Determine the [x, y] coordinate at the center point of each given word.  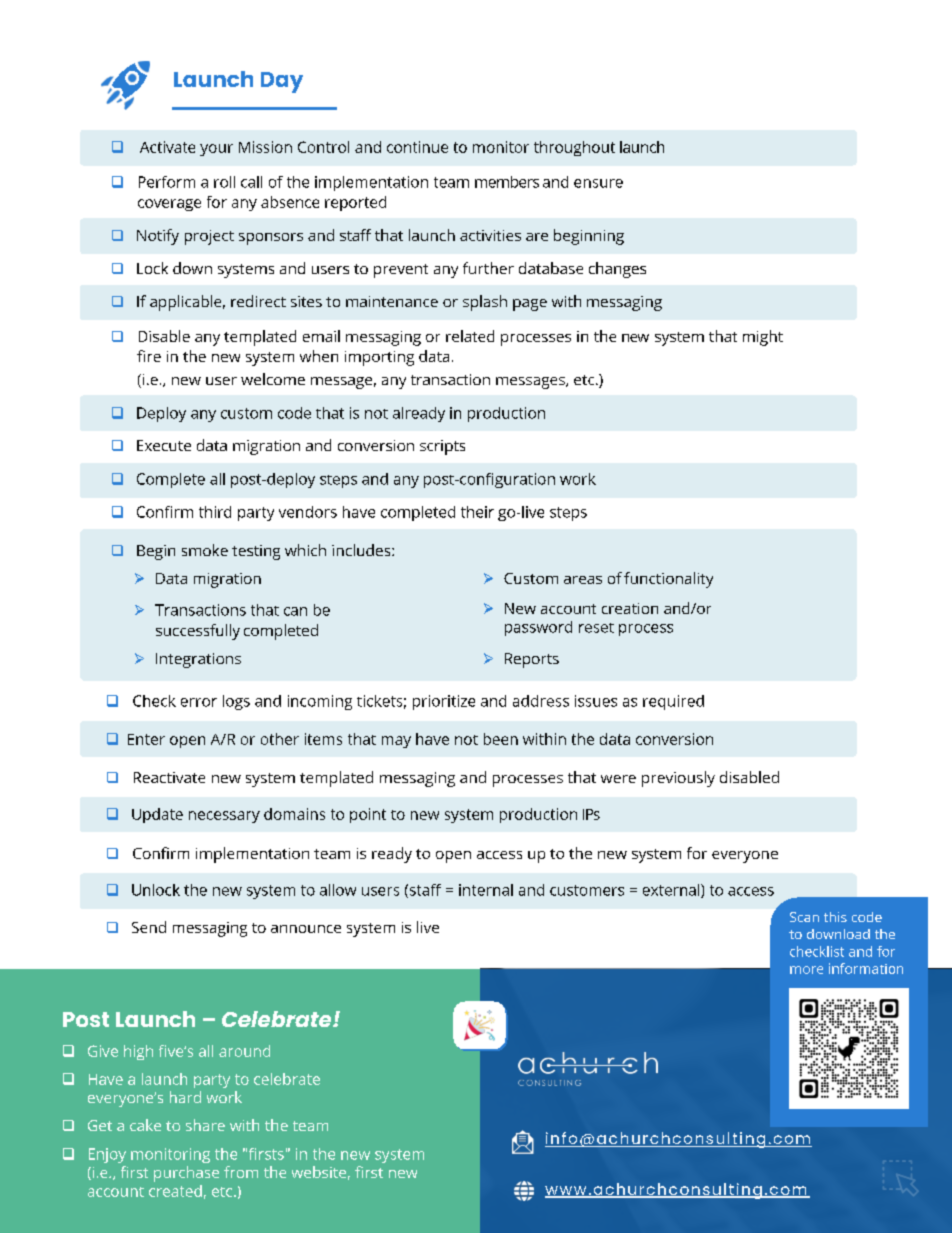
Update [157, 815]
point [368, 815]
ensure [598, 183]
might [763, 338]
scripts [442, 447]
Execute [164, 445]
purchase [186, 1174]
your [216, 150]
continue [417, 147]
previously [678, 779]
